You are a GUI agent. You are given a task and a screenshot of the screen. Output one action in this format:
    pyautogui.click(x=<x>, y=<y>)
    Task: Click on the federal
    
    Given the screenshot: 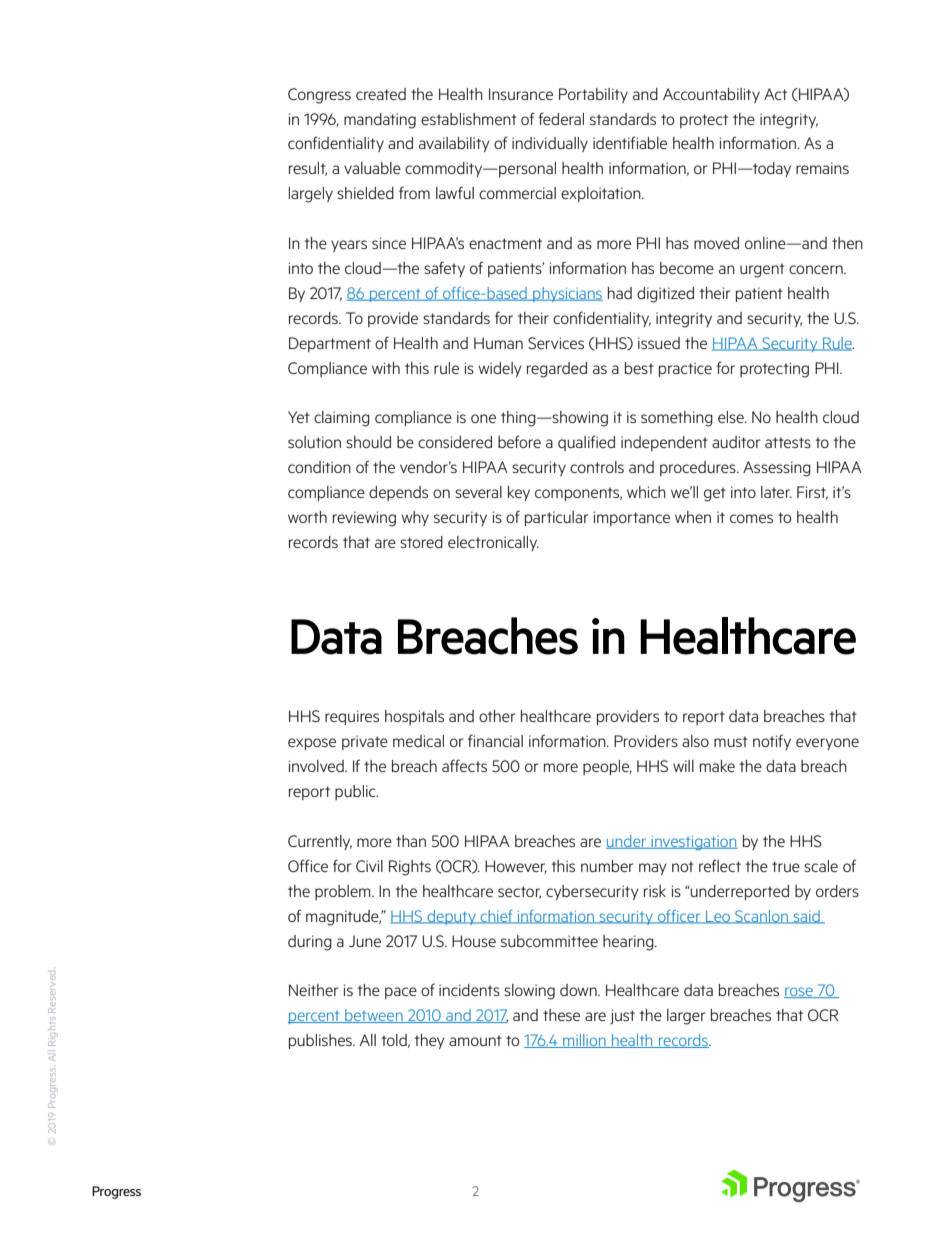 What is the action you would take?
    pyautogui.click(x=561, y=118)
